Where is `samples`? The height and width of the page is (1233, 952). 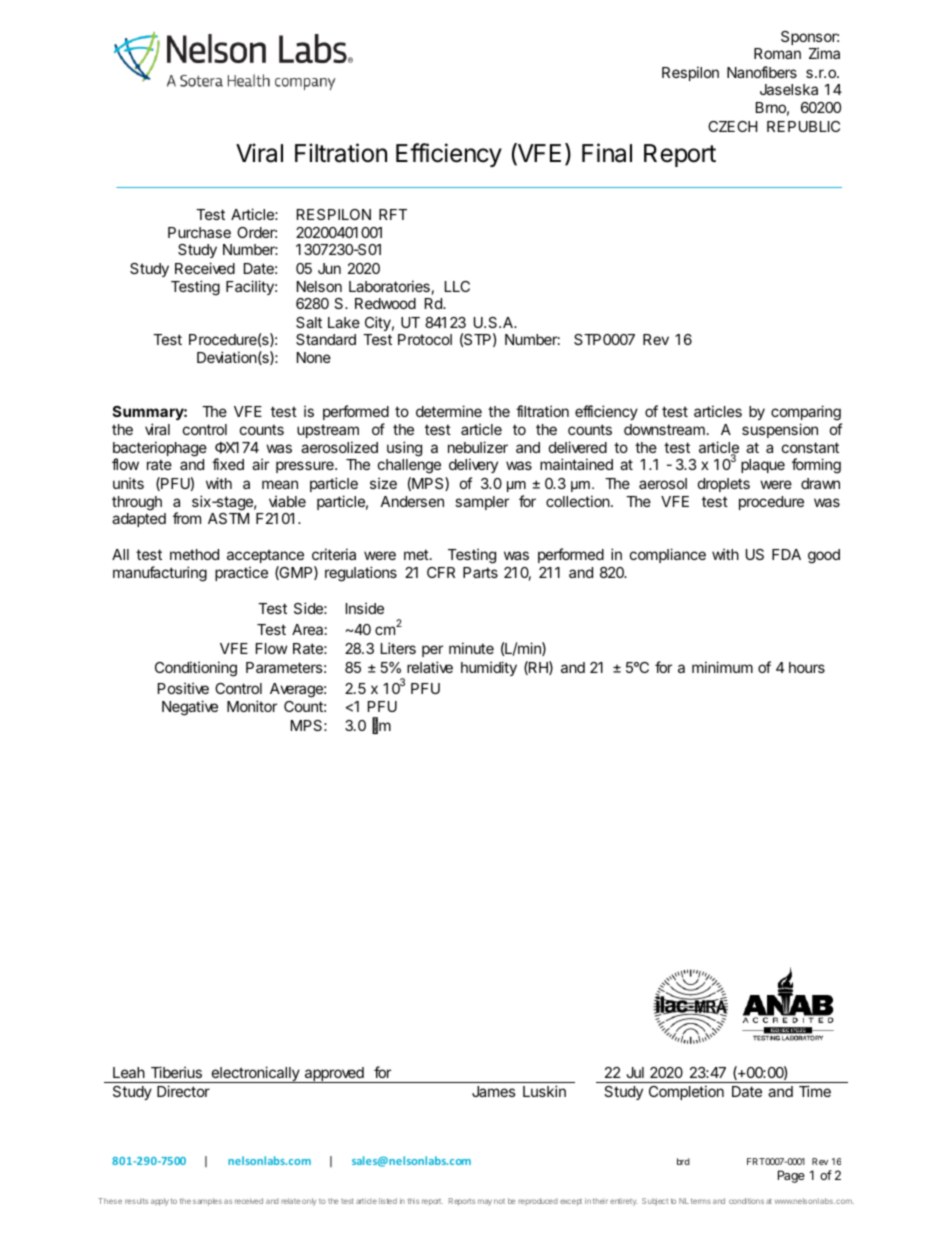 samples is located at coordinates (207, 1202).
